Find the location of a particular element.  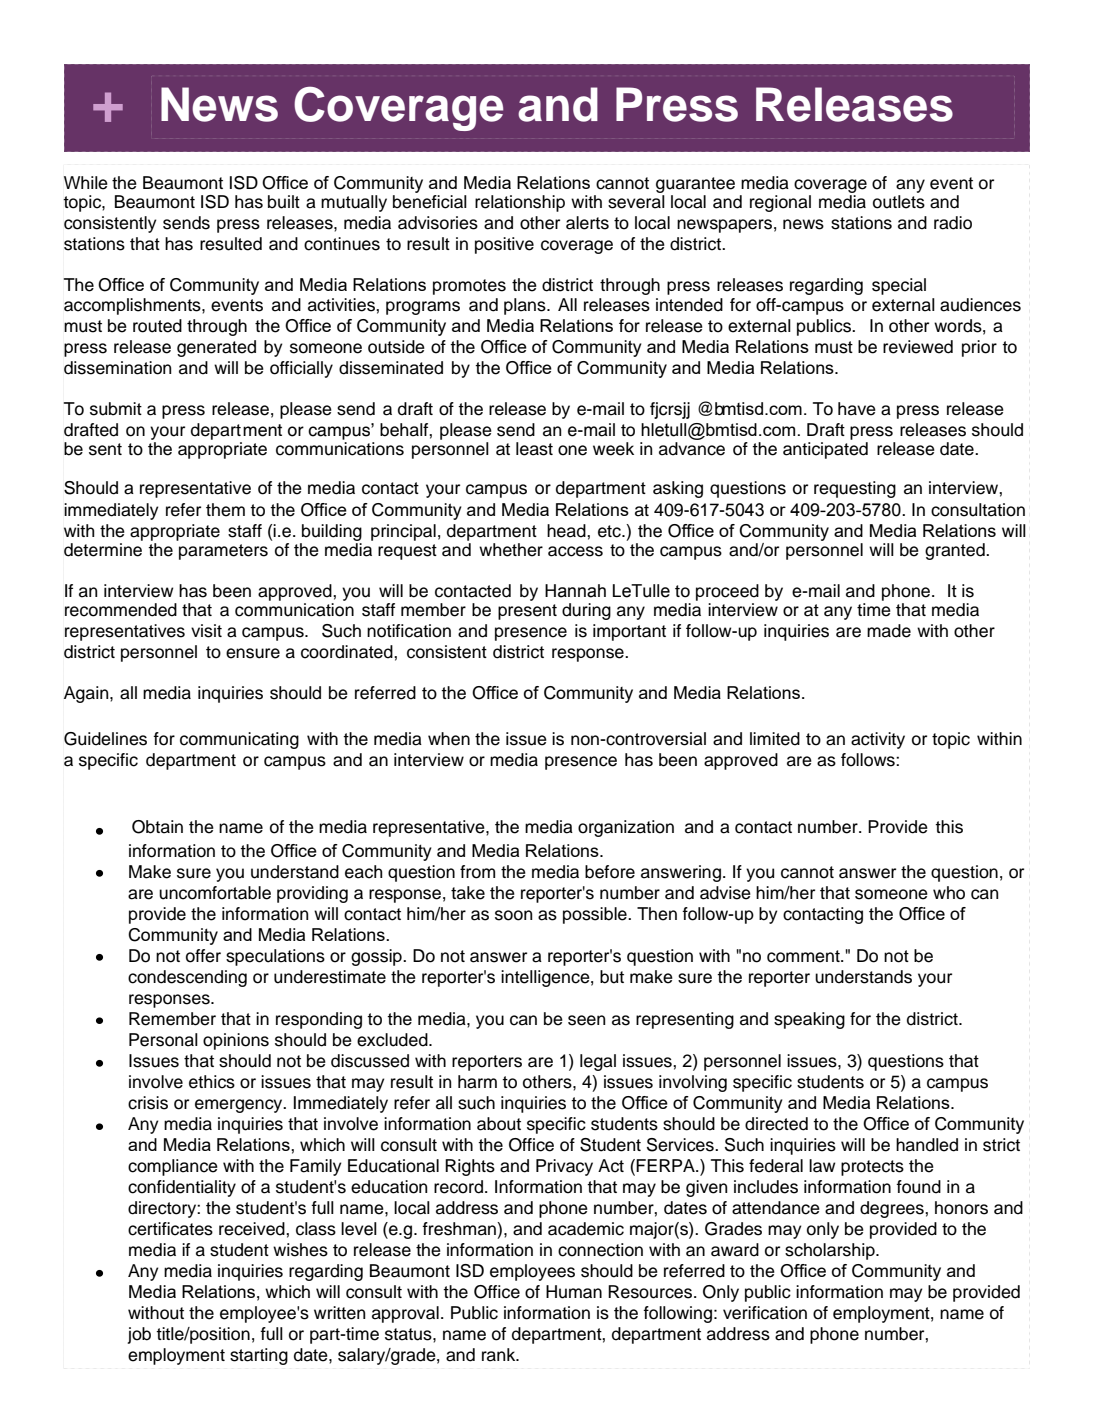

parameters is located at coordinates (223, 552).
